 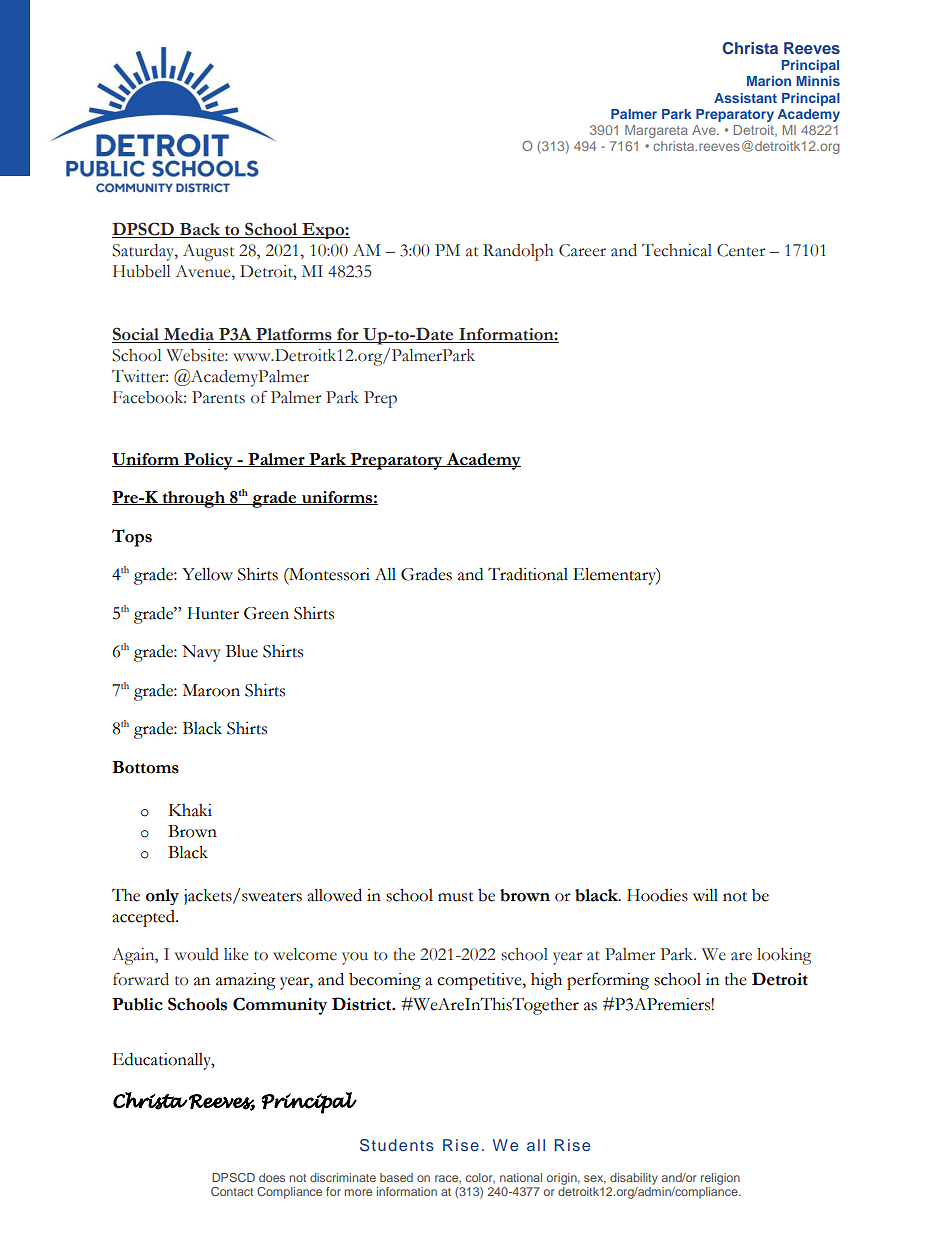 What do you see at coordinates (720, 1179) in the document?
I see `religion` at bounding box center [720, 1179].
